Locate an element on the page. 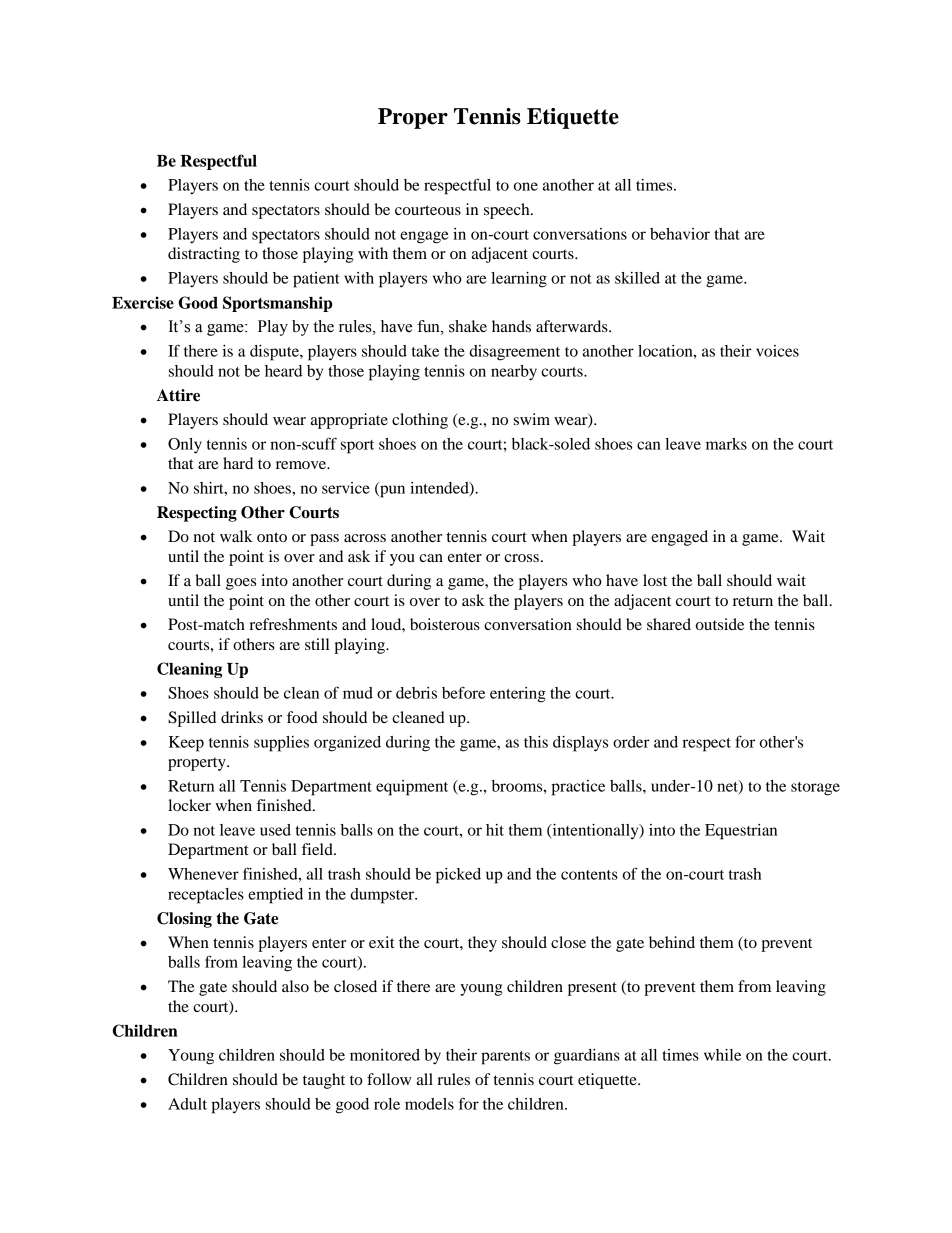 The width and height of the image is (952, 1233). Equestrian is located at coordinates (741, 832).
